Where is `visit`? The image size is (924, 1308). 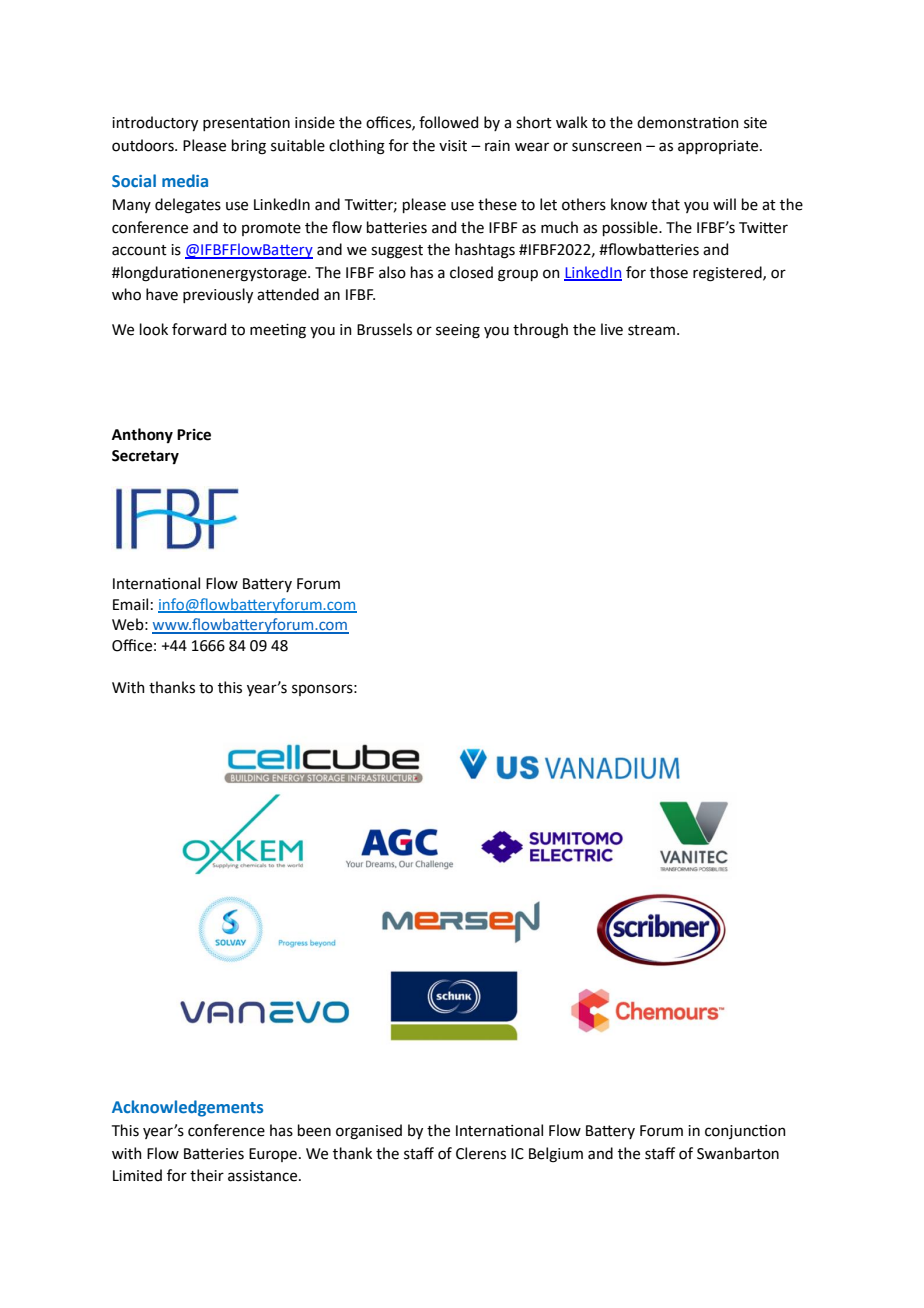 visit is located at coordinates (453, 146).
